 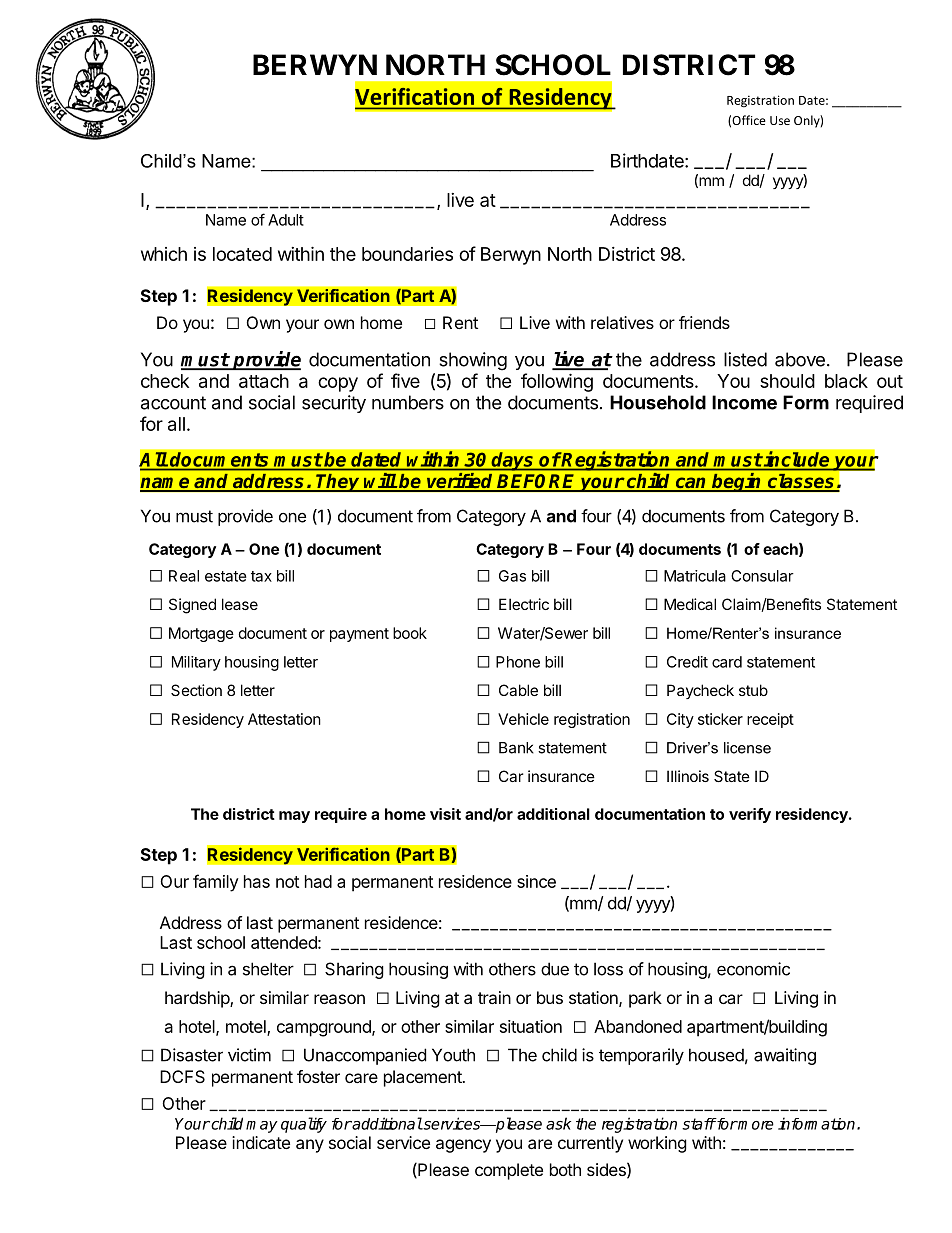 I want to click on boundaries, so click(x=407, y=254).
